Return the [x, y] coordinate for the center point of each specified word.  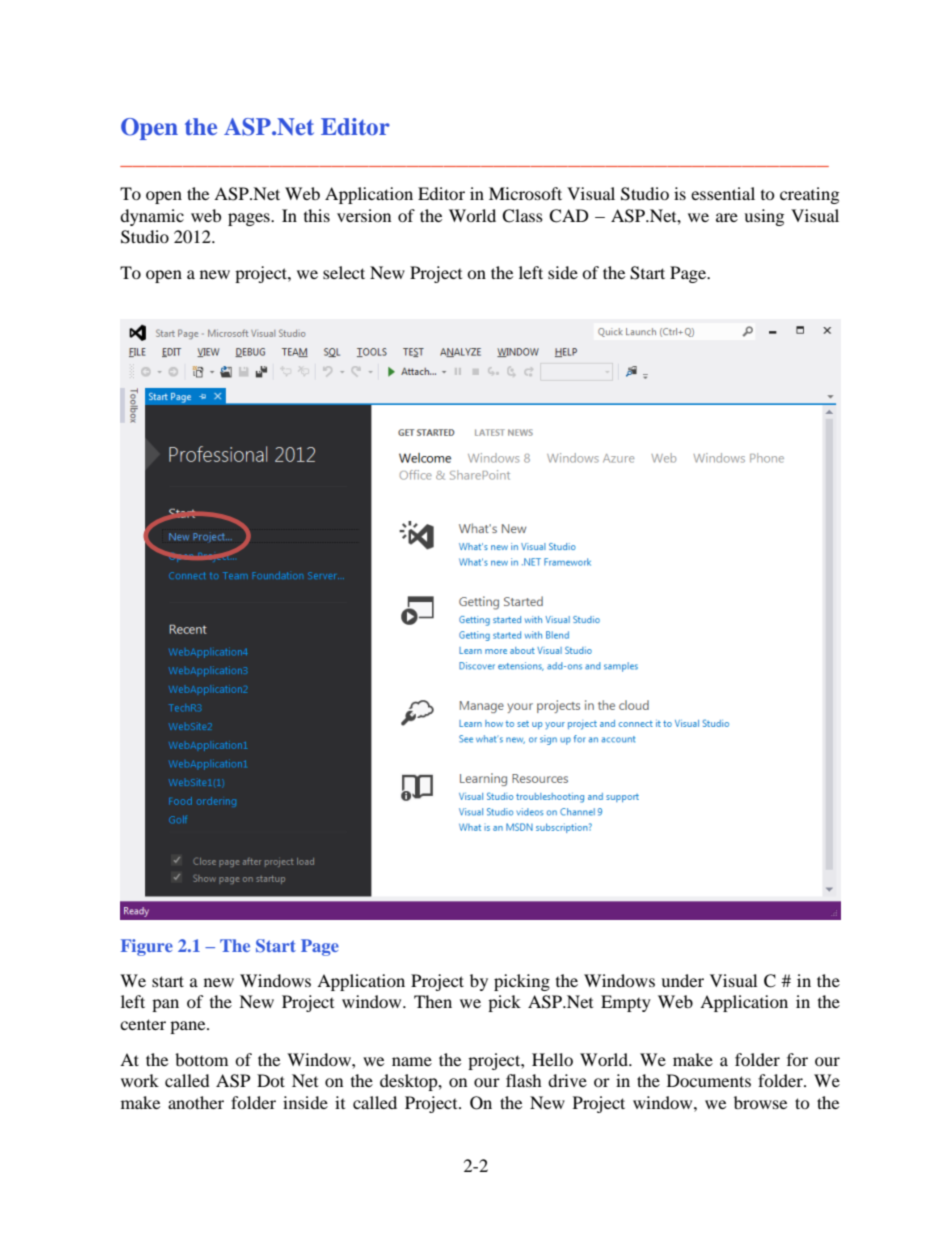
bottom [201, 1059]
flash [524, 1080]
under [682, 980]
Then [433, 1001]
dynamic [152, 217]
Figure [147, 947]
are [727, 217]
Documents [709, 1080]
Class [522, 216]
